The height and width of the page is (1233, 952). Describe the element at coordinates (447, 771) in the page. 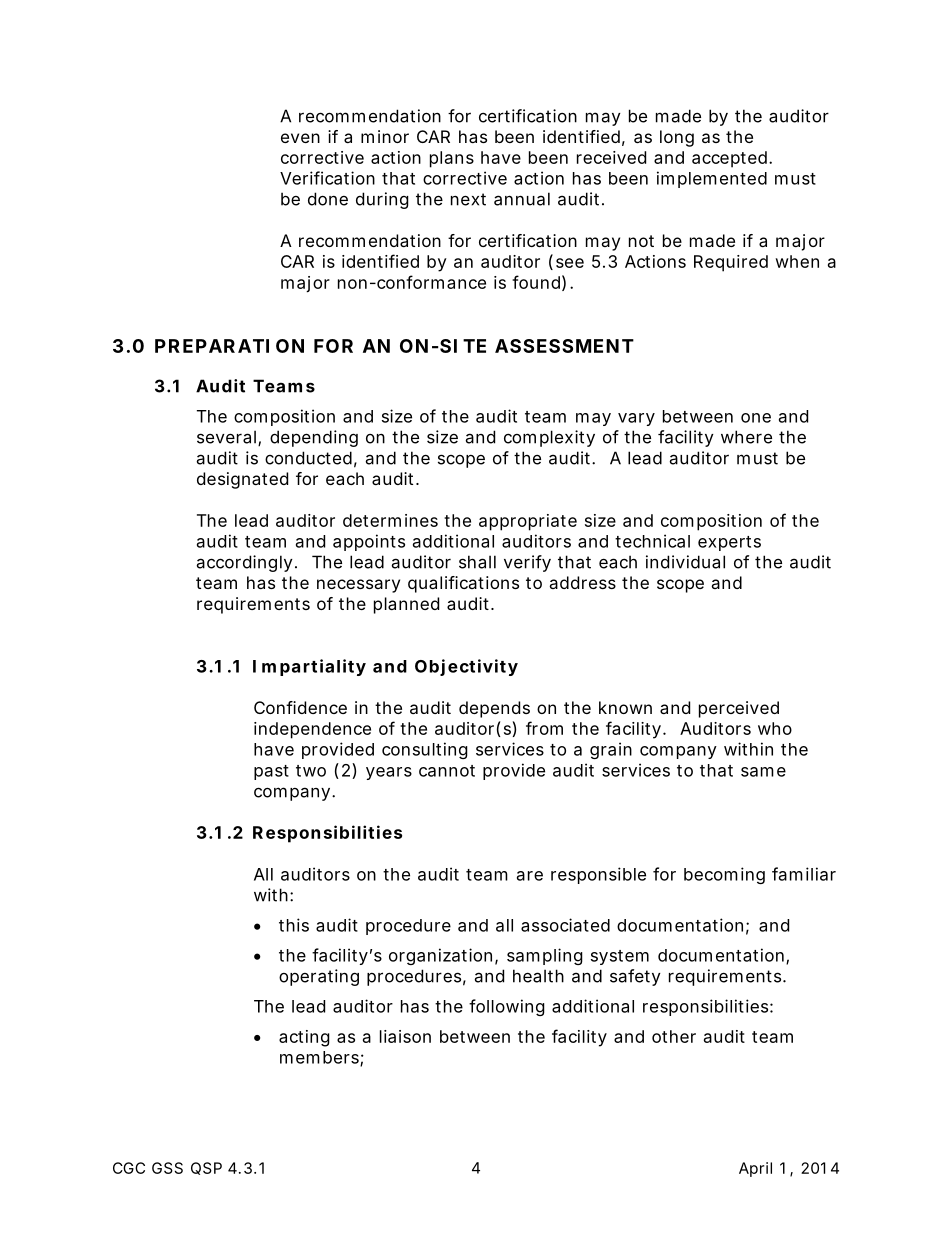

I see `cannot` at that location.
